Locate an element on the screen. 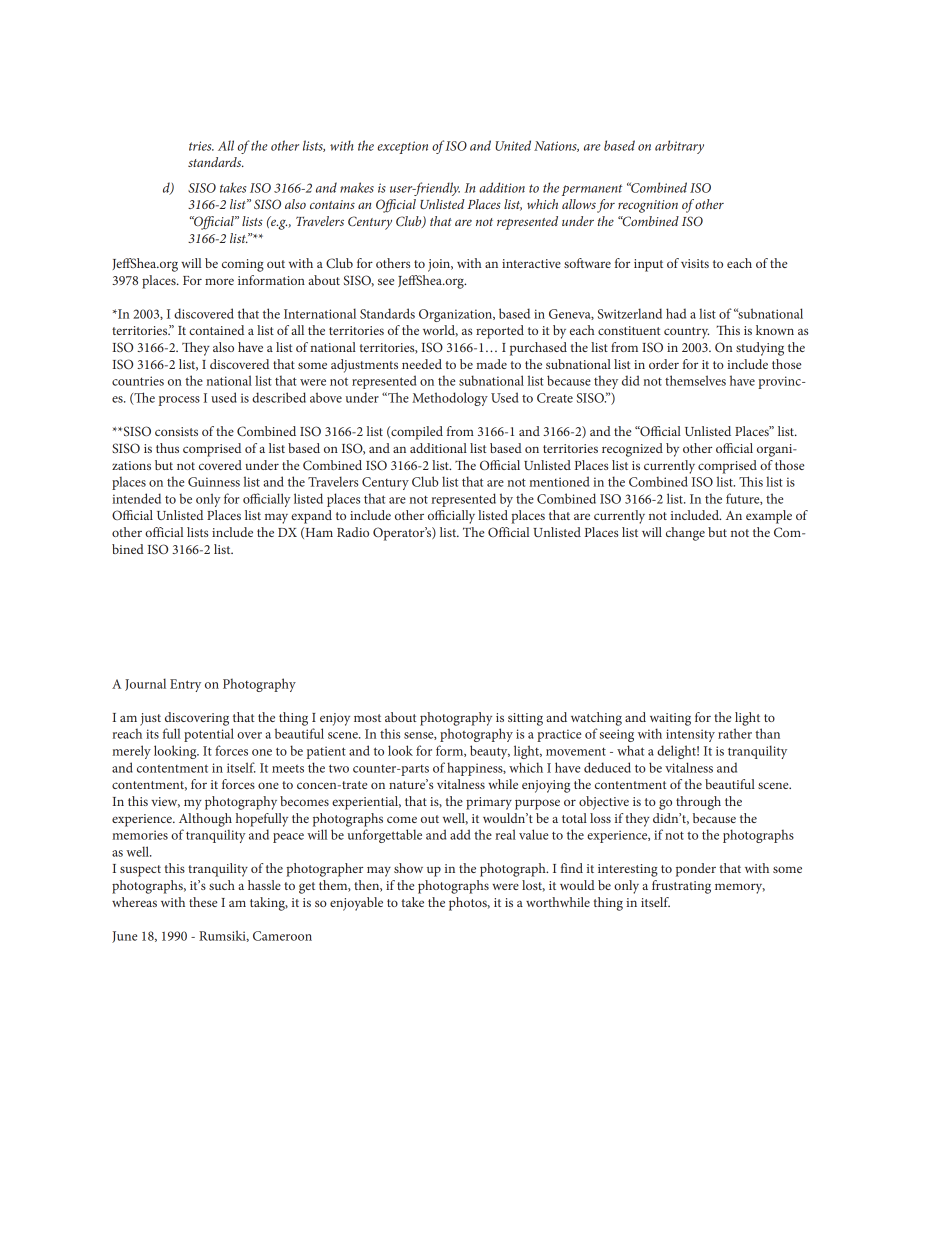  arbitrary is located at coordinates (679, 147).
